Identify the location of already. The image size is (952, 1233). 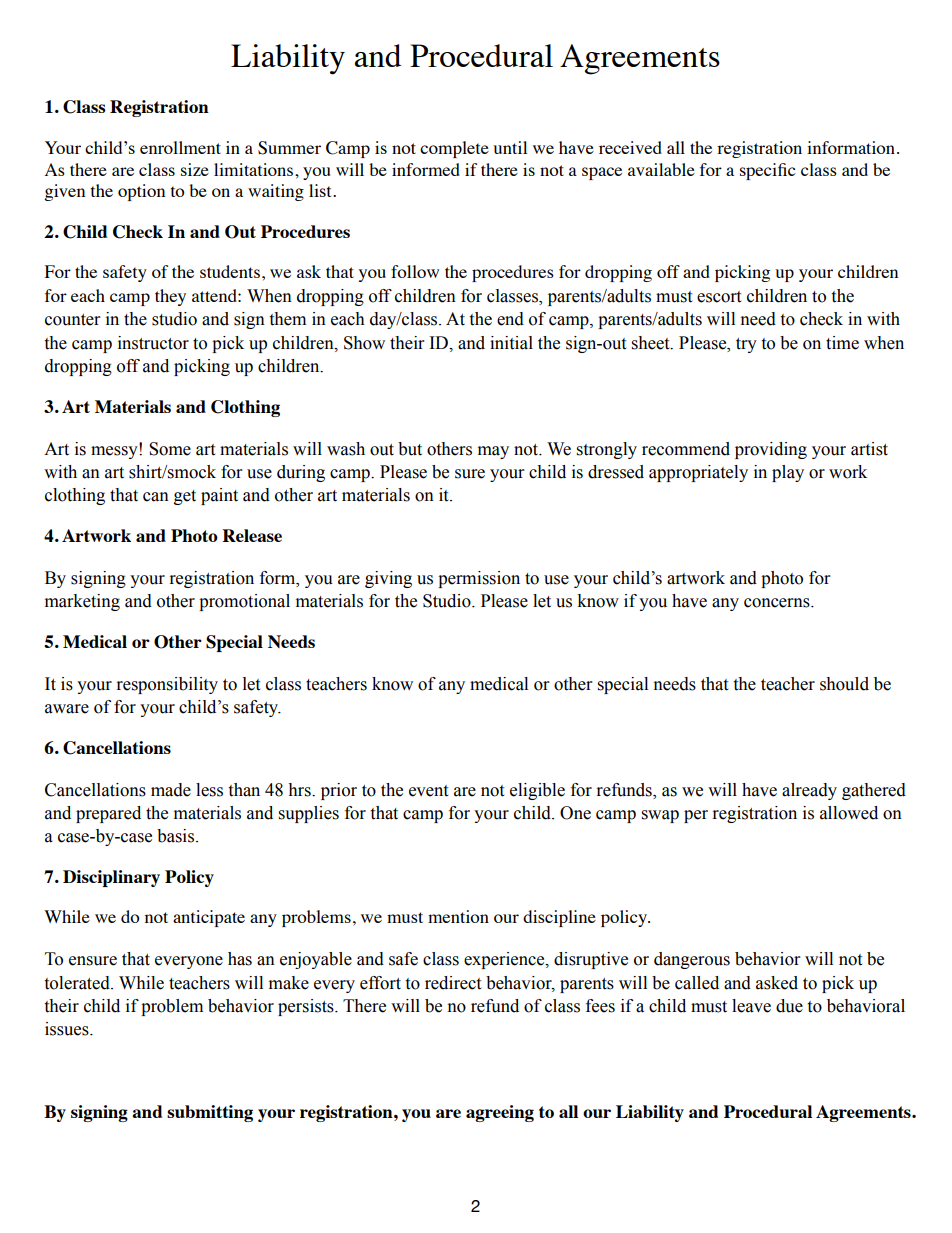
(809, 791).
